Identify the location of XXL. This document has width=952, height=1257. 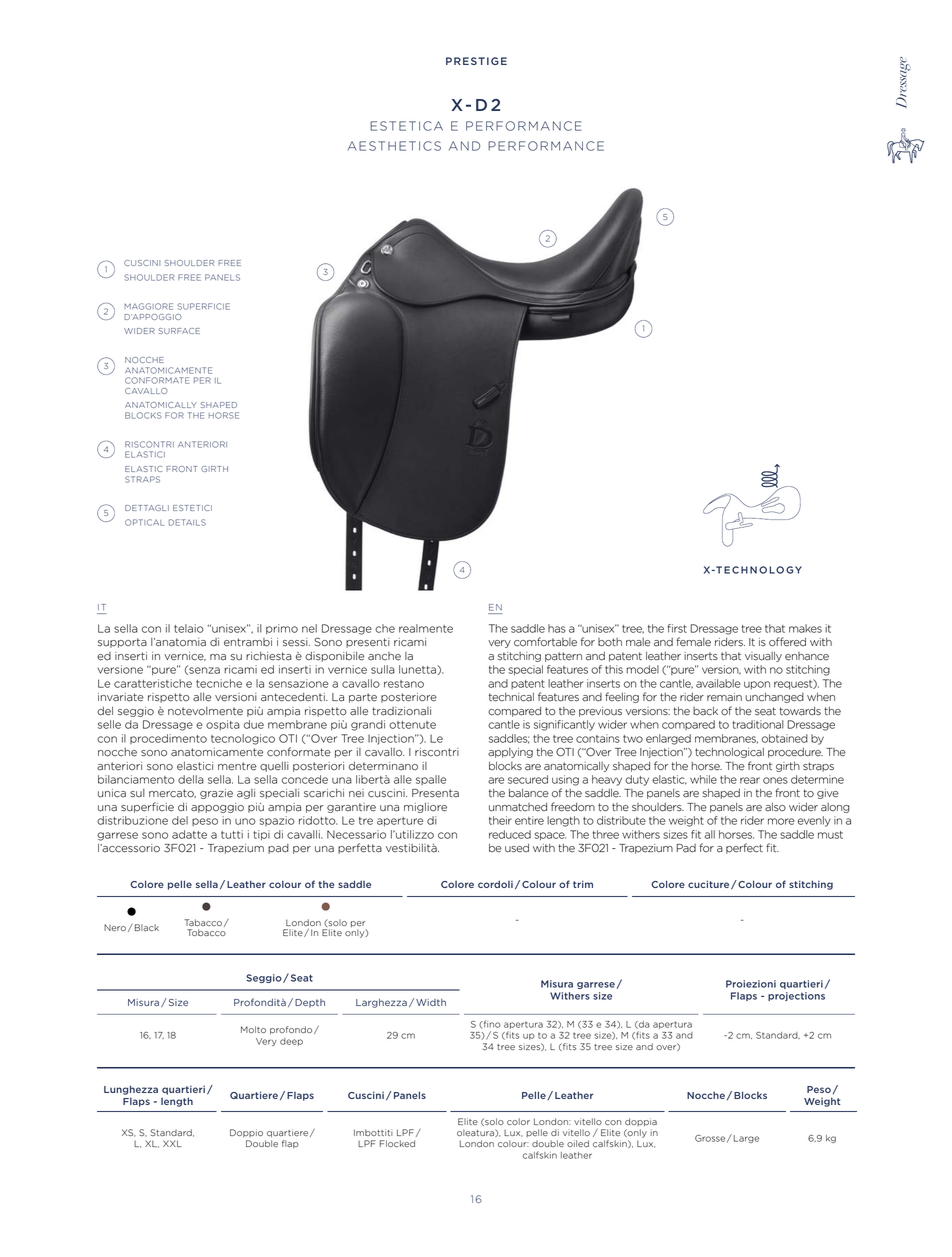
(172, 1143).
